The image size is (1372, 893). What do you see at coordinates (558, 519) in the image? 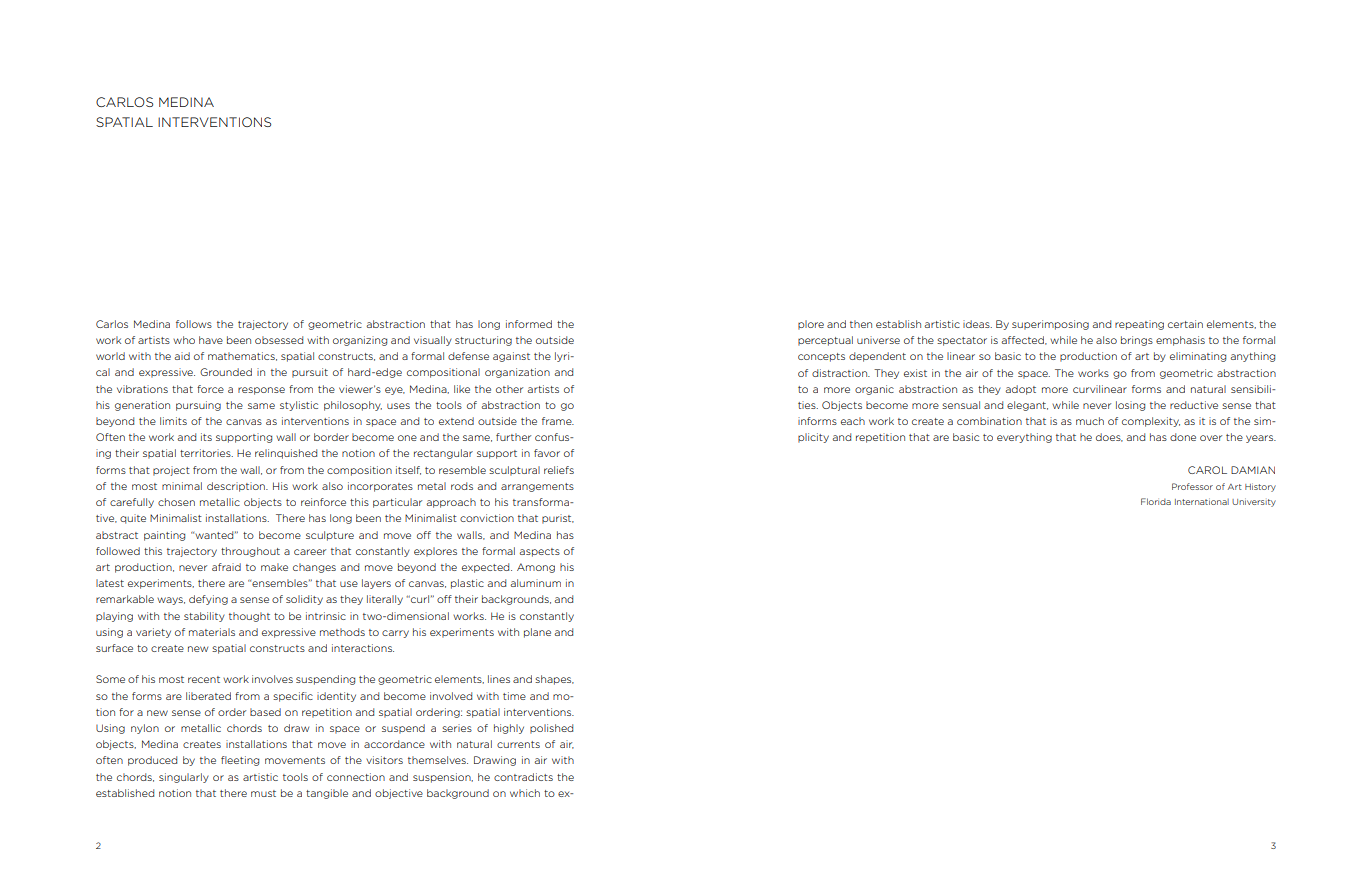
I see `purist` at bounding box center [558, 519].
